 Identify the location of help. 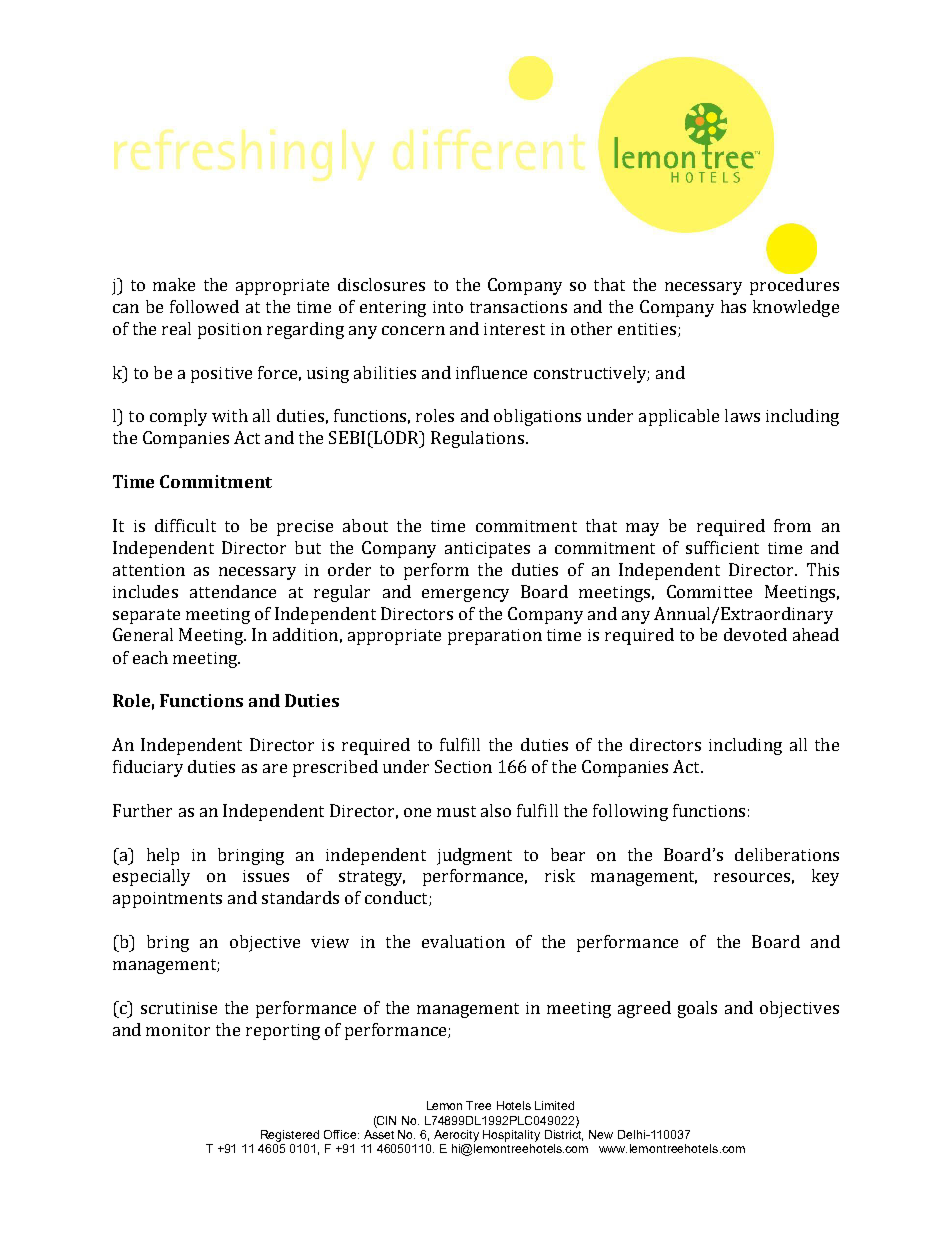
(163, 856).
